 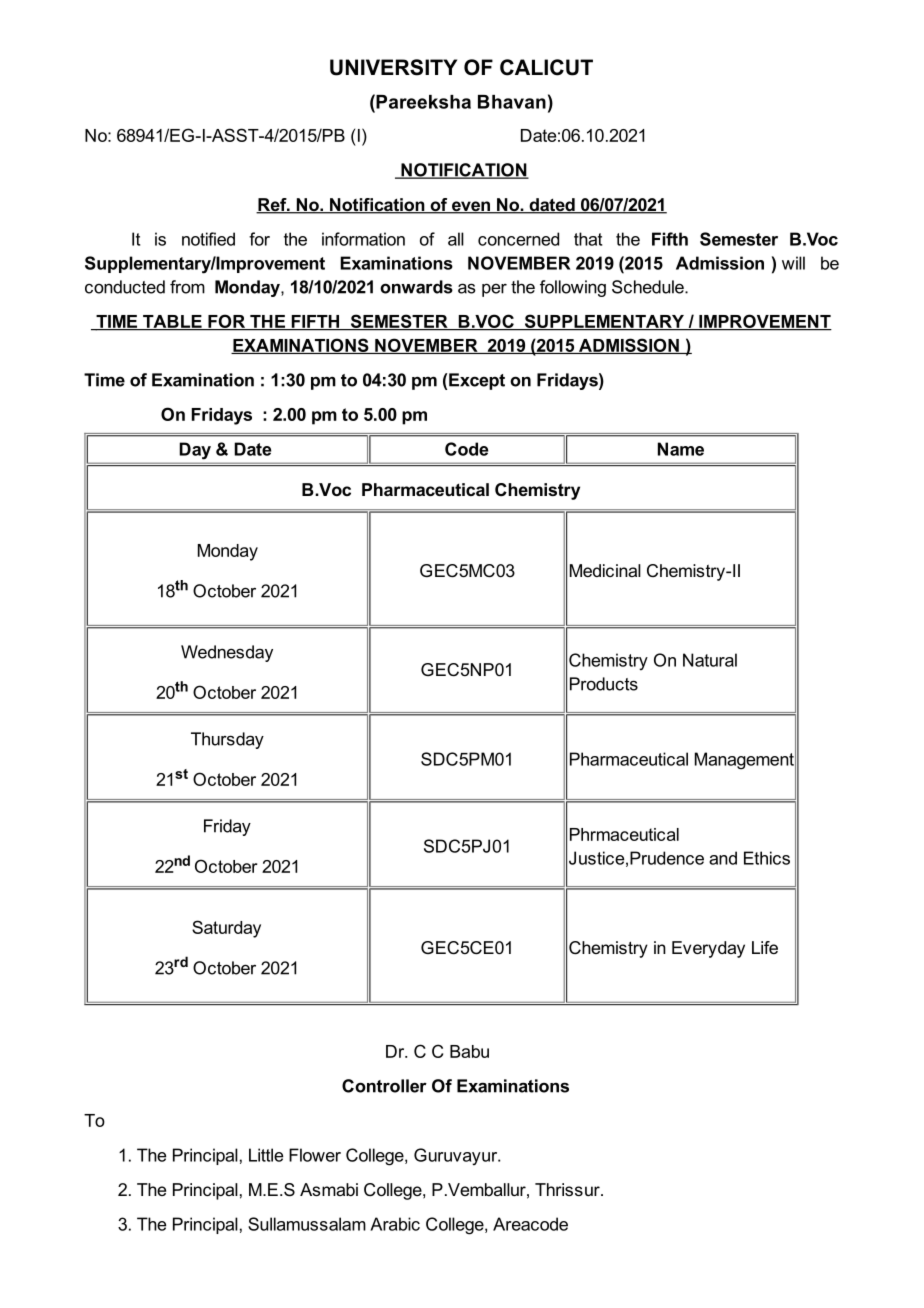 I want to click on Wednesday, so click(x=227, y=653).
